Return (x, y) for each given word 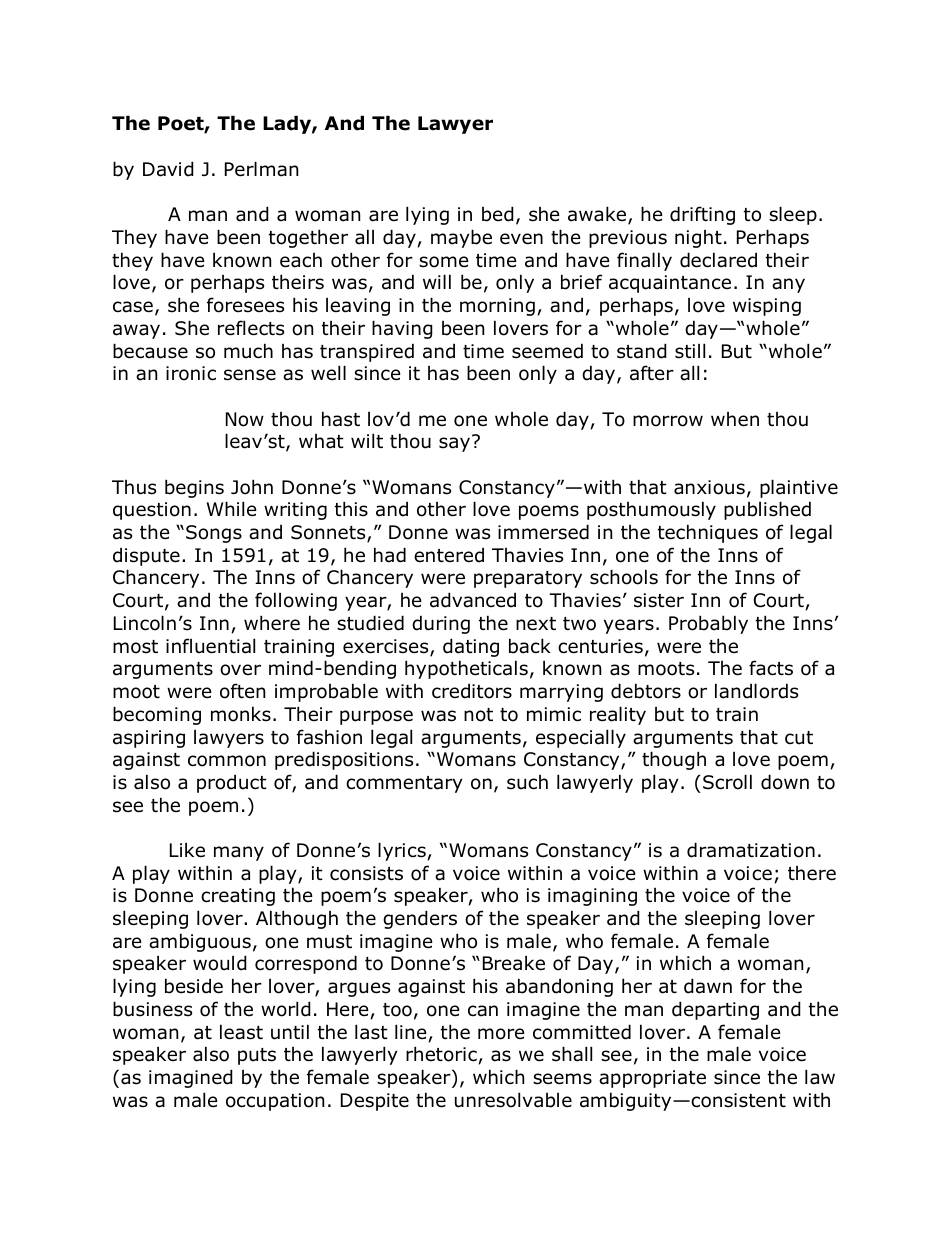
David (168, 169)
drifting (702, 215)
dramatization (751, 850)
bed (498, 214)
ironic (191, 373)
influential (210, 646)
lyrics (402, 851)
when (735, 419)
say (456, 444)
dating (471, 647)
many (239, 853)
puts (257, 1056)
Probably (708, 624)
